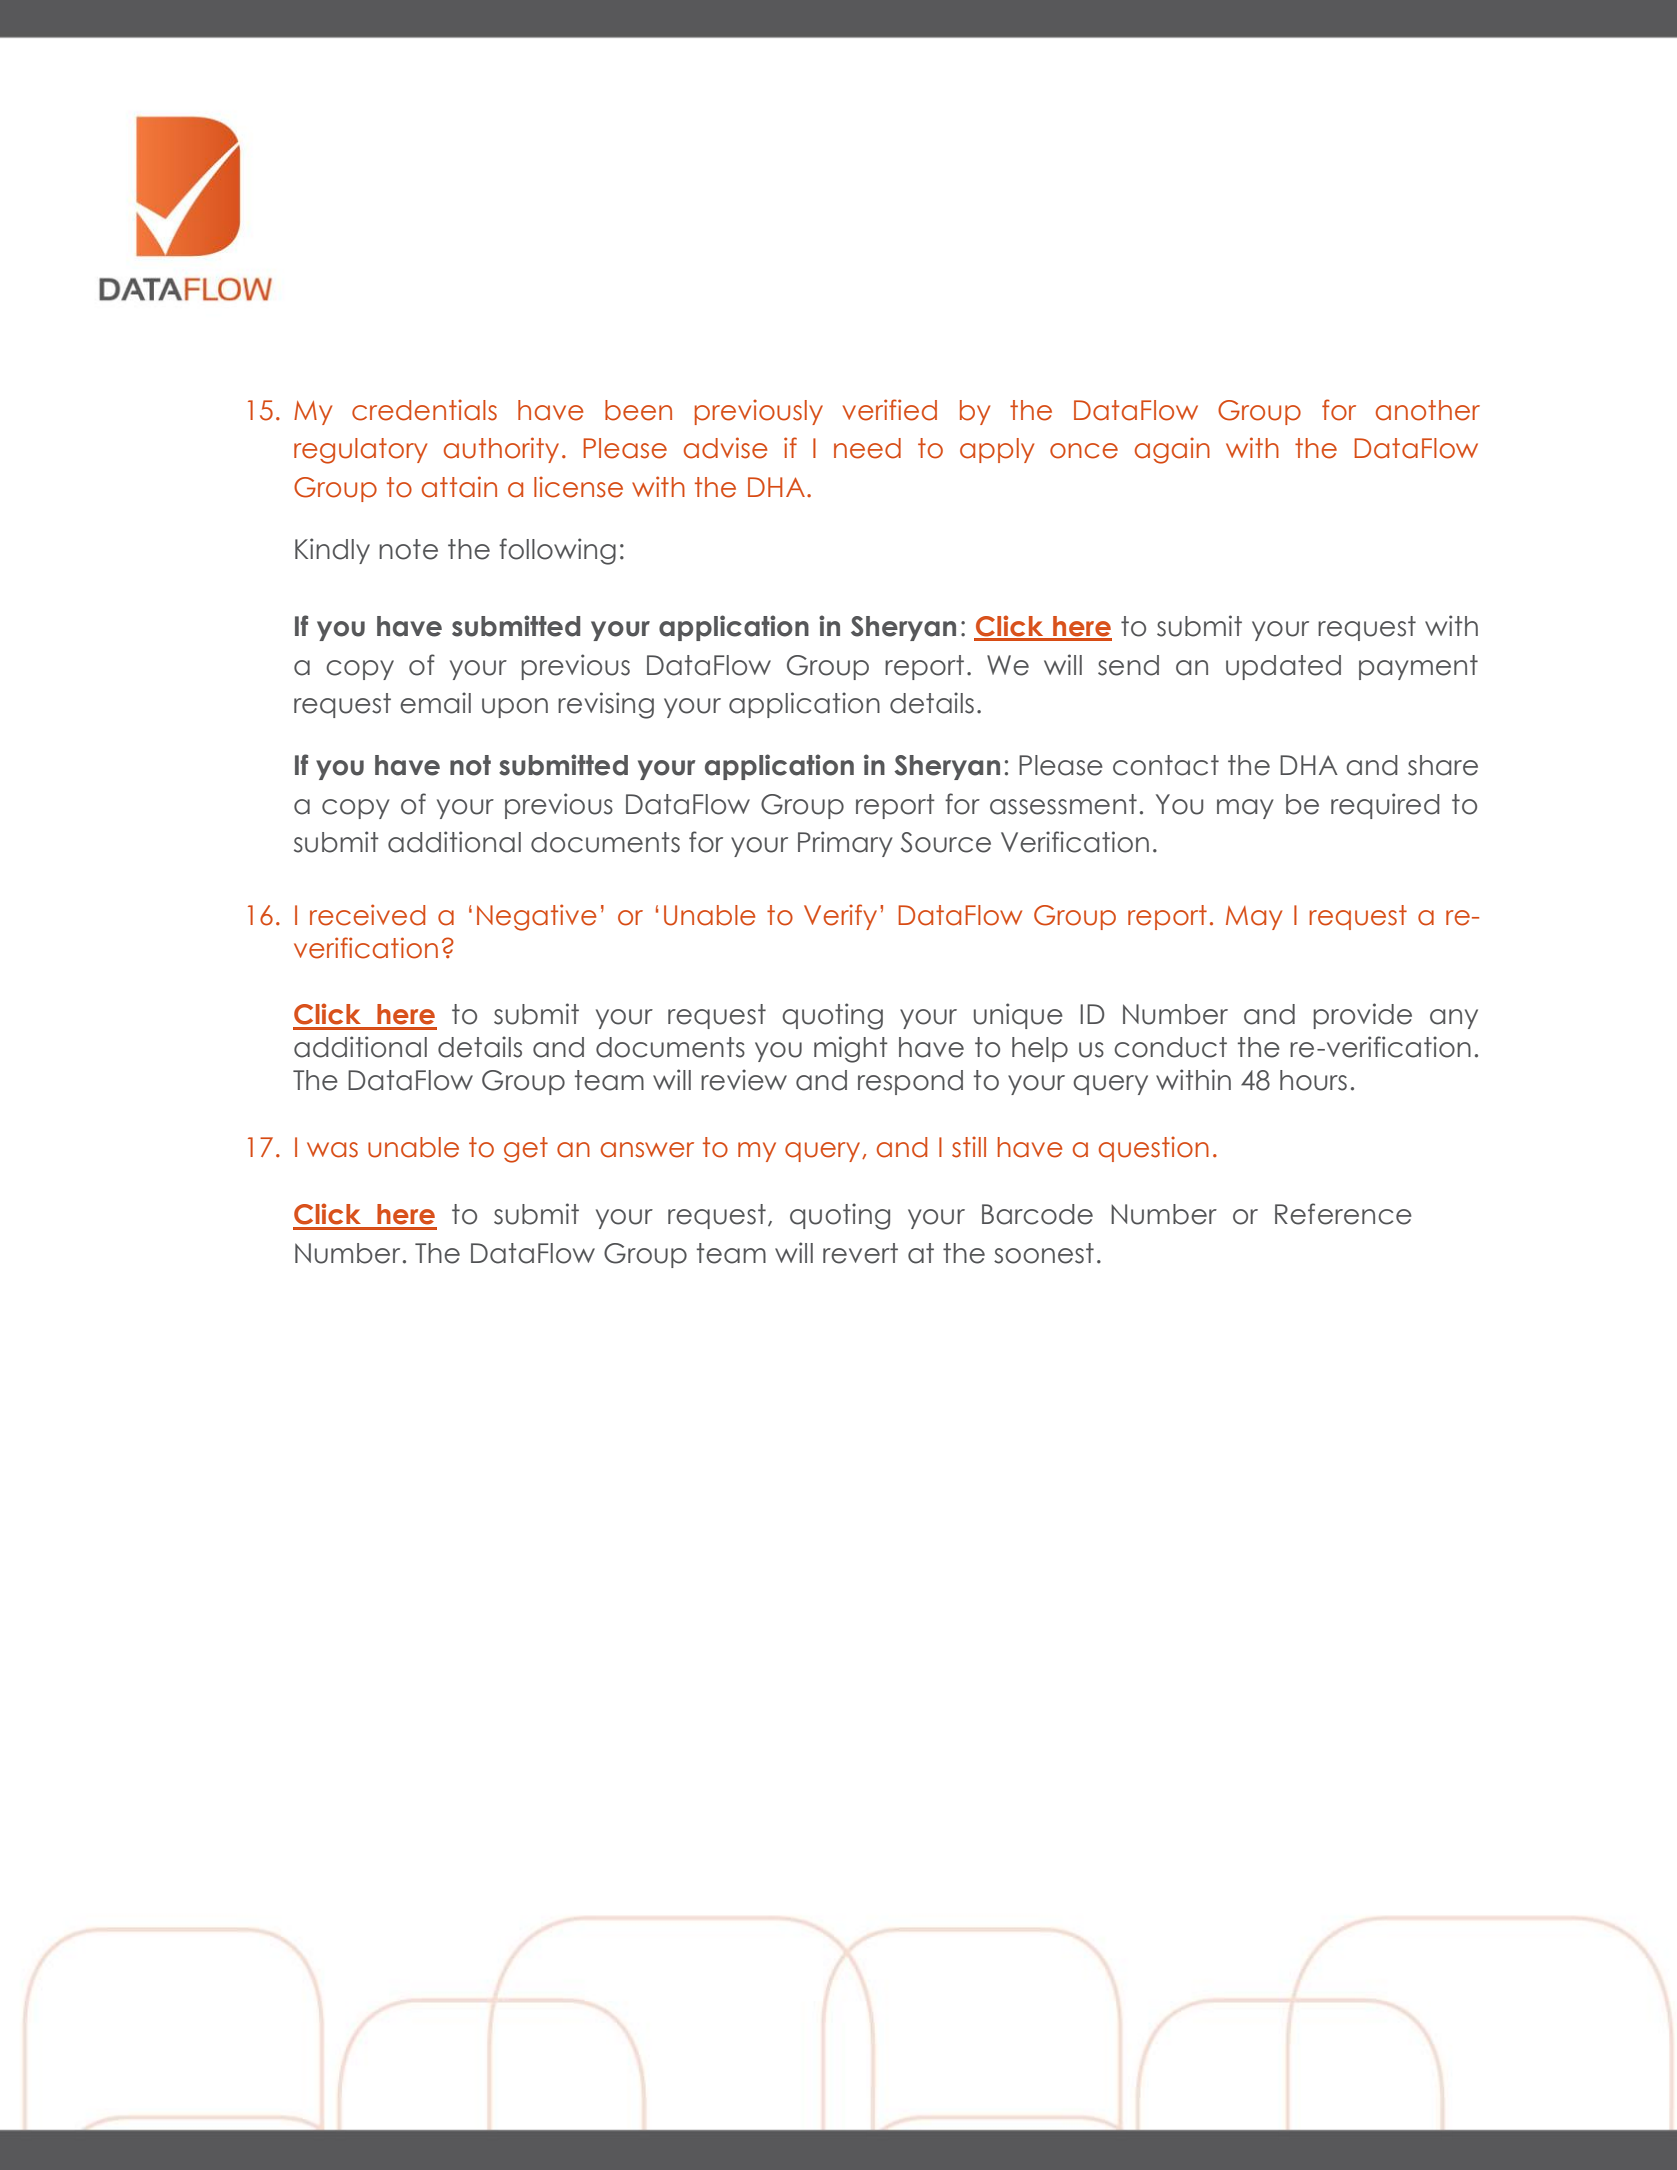 The width and height of the page is (1677, 2170). Describe the element at coordinates (851, 1049) in the page. I see `might` at that location.
